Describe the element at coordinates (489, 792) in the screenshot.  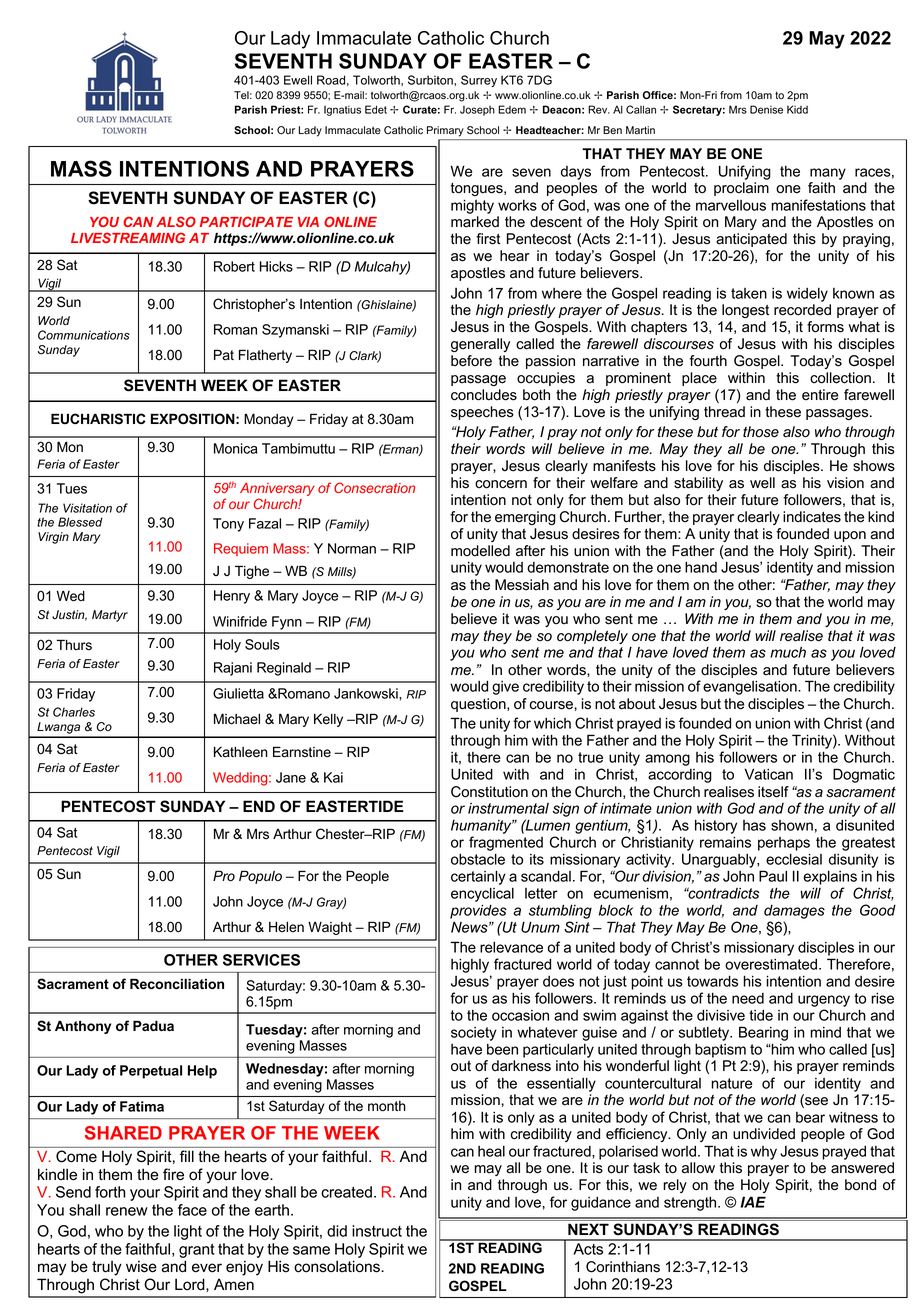
I see `Constitution` at that location.
